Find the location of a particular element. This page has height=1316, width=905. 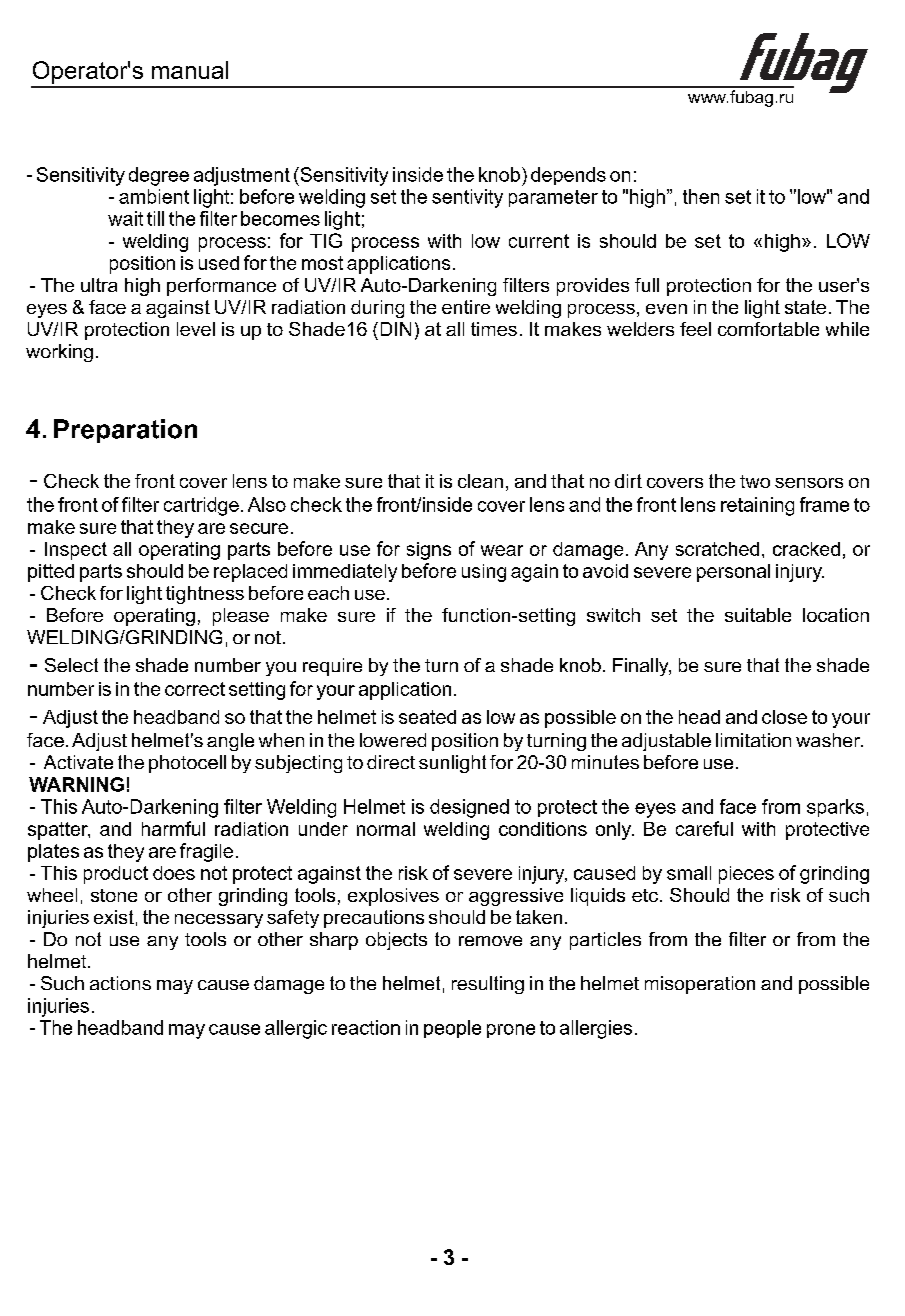

misoperation is located at coordinates (700, 985).
